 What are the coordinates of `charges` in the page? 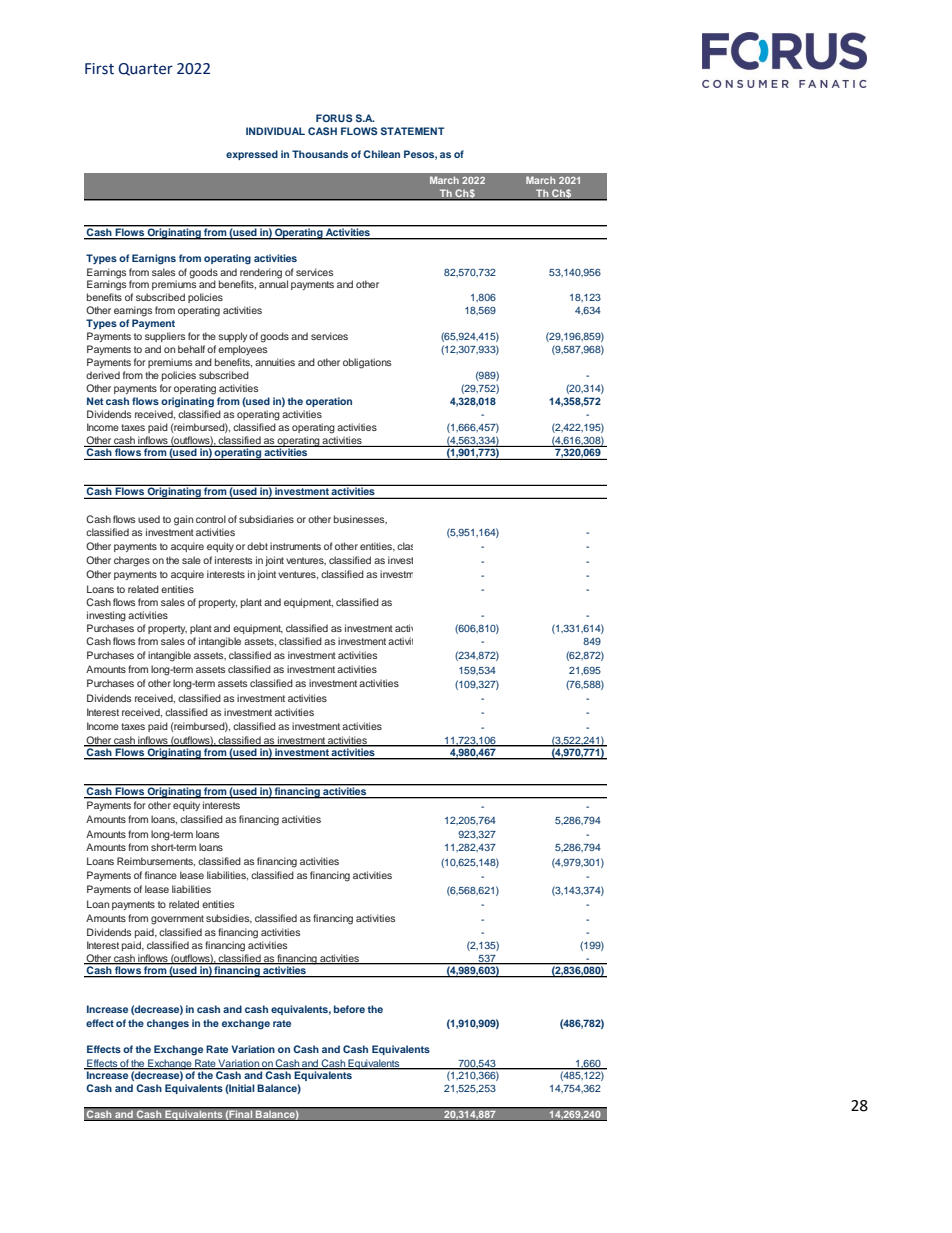 It's located at (132, 561).
